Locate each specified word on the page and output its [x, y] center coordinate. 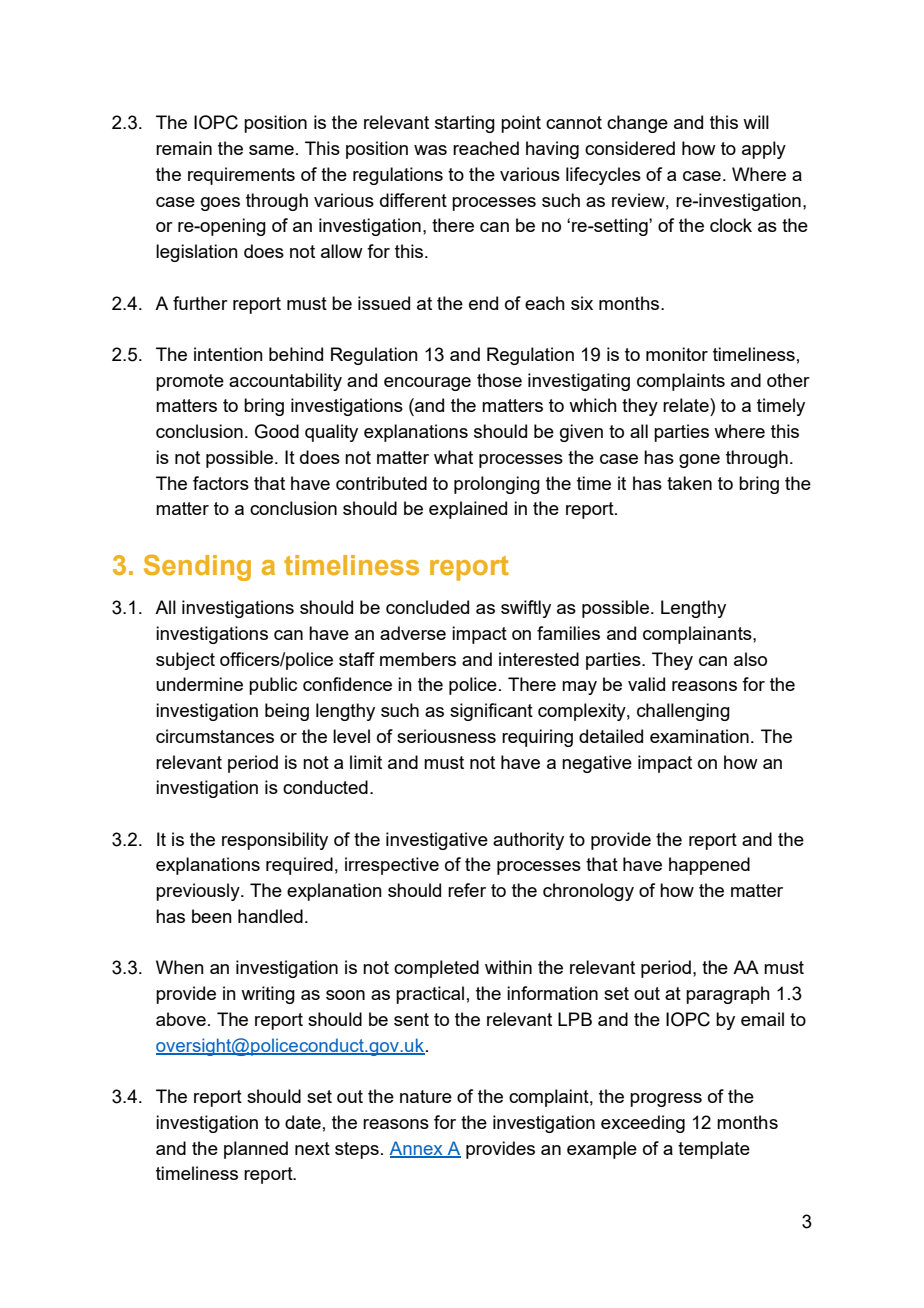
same [271, 150]
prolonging [497, 485]
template [714, 1150]
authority [528, 841]
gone [699, 461]
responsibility [275, 841]
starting [465, 124]
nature [426, 1096]
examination [699, 736]
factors [221, 483]
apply [764, 150]
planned [256, 1150]
